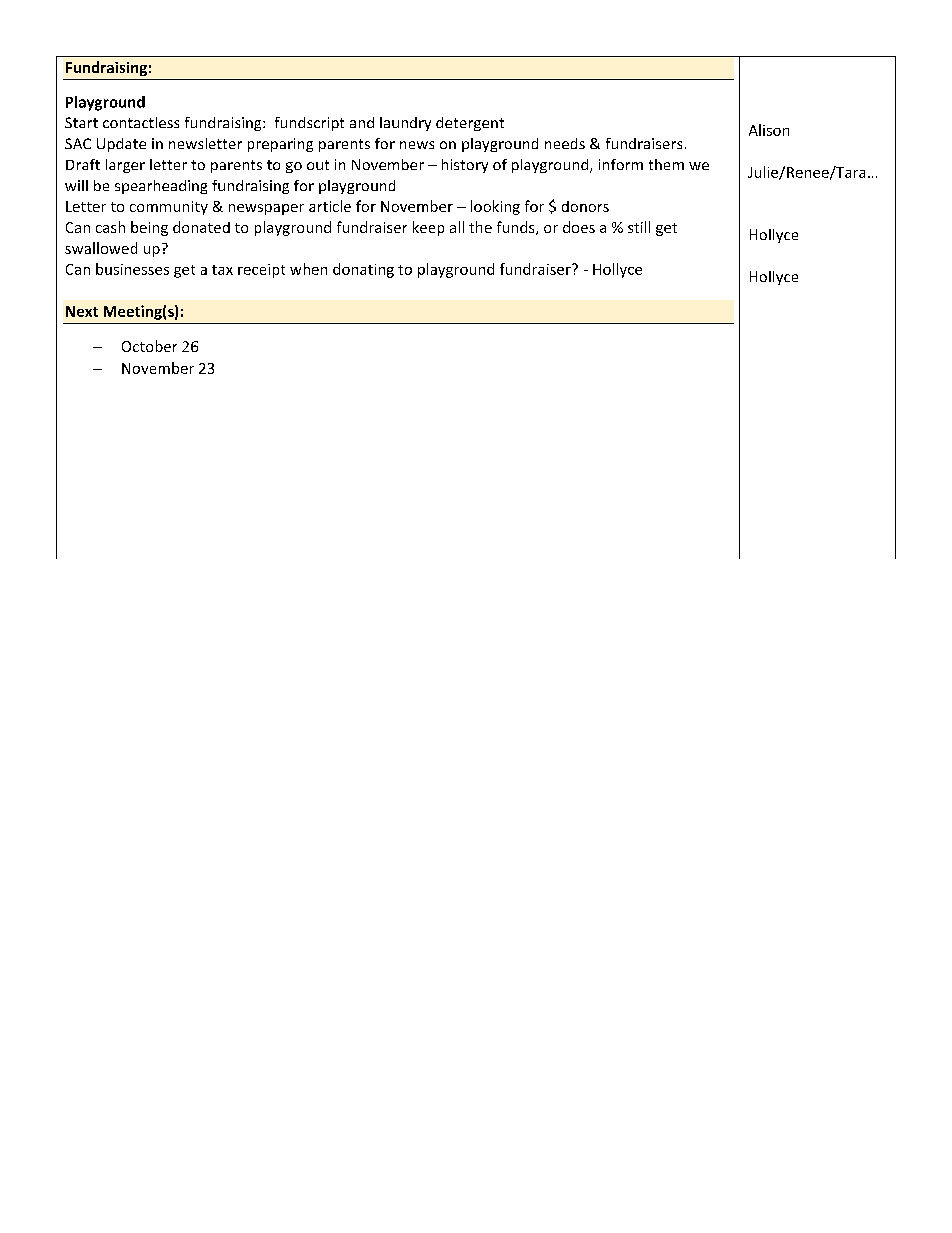 The height and width of the document is (1233, 952). I want to click on laundry, so click(405, 124).
